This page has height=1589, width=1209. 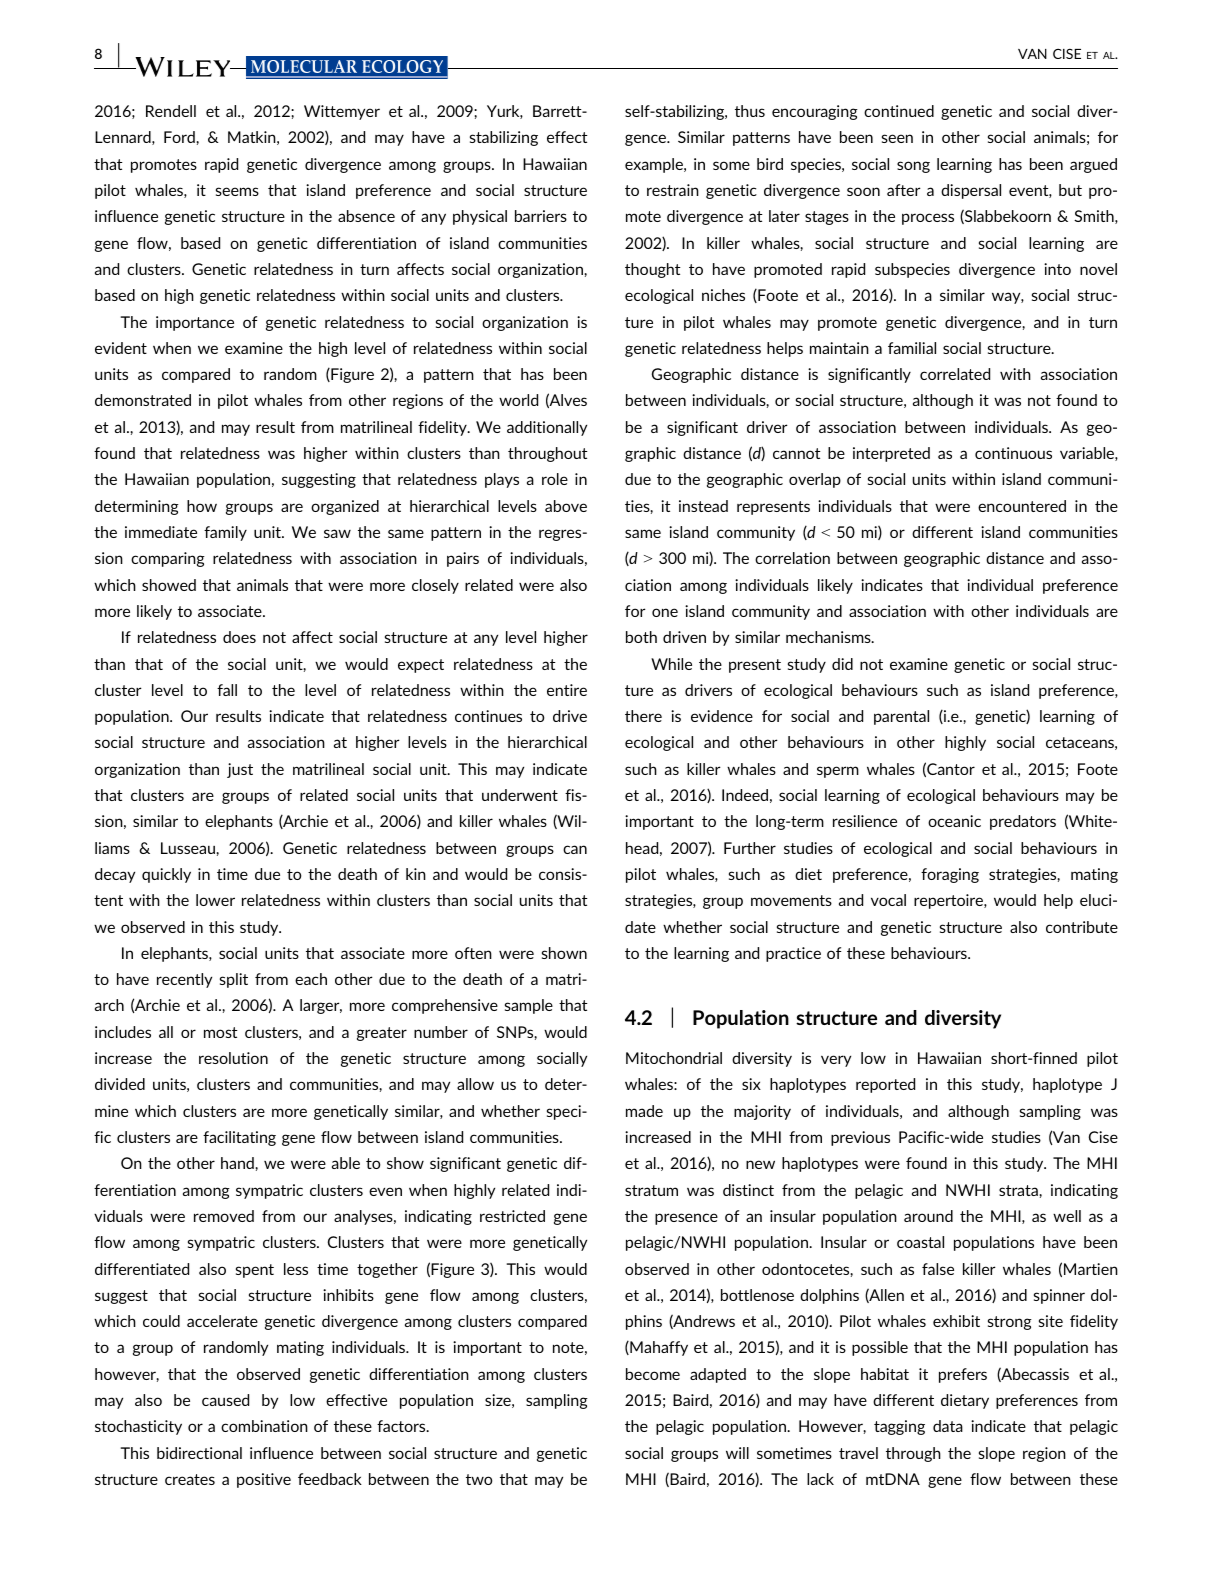 I want to click on role, so click(x=555, y=479).
